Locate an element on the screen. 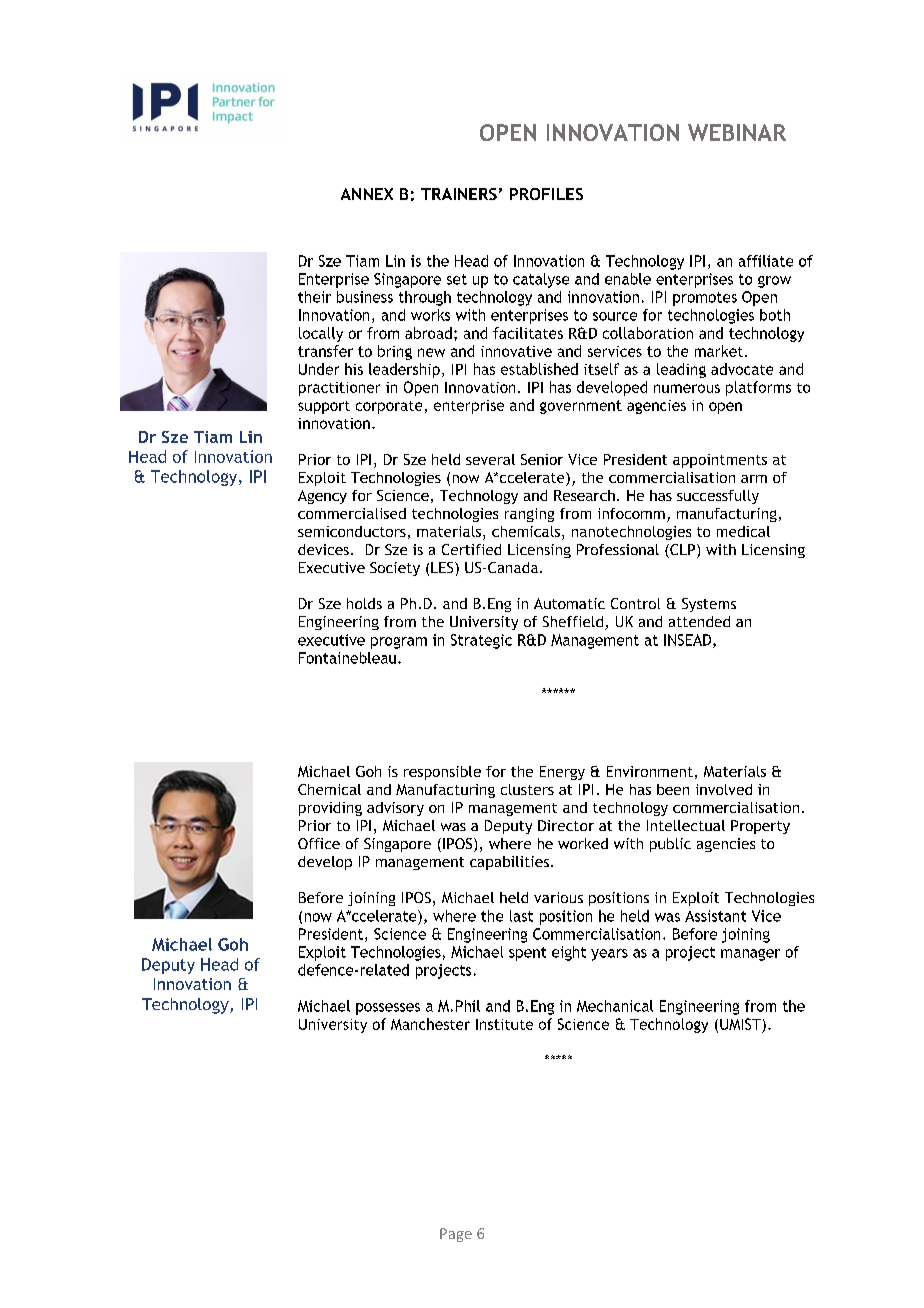  ANNEX is located at coordinates (367, 194).
